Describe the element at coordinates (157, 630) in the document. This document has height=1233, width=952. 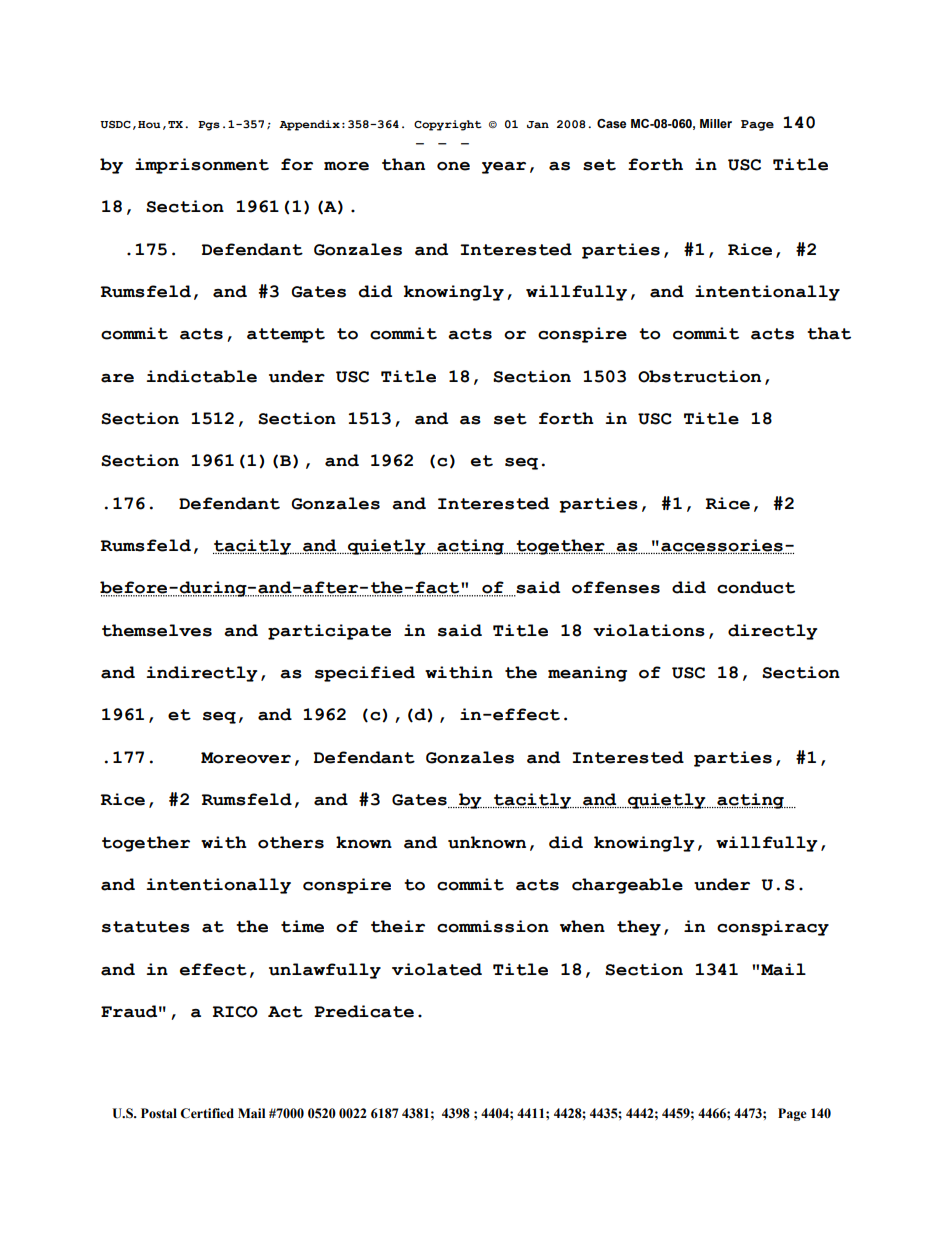
I see `themselves` at that location.
